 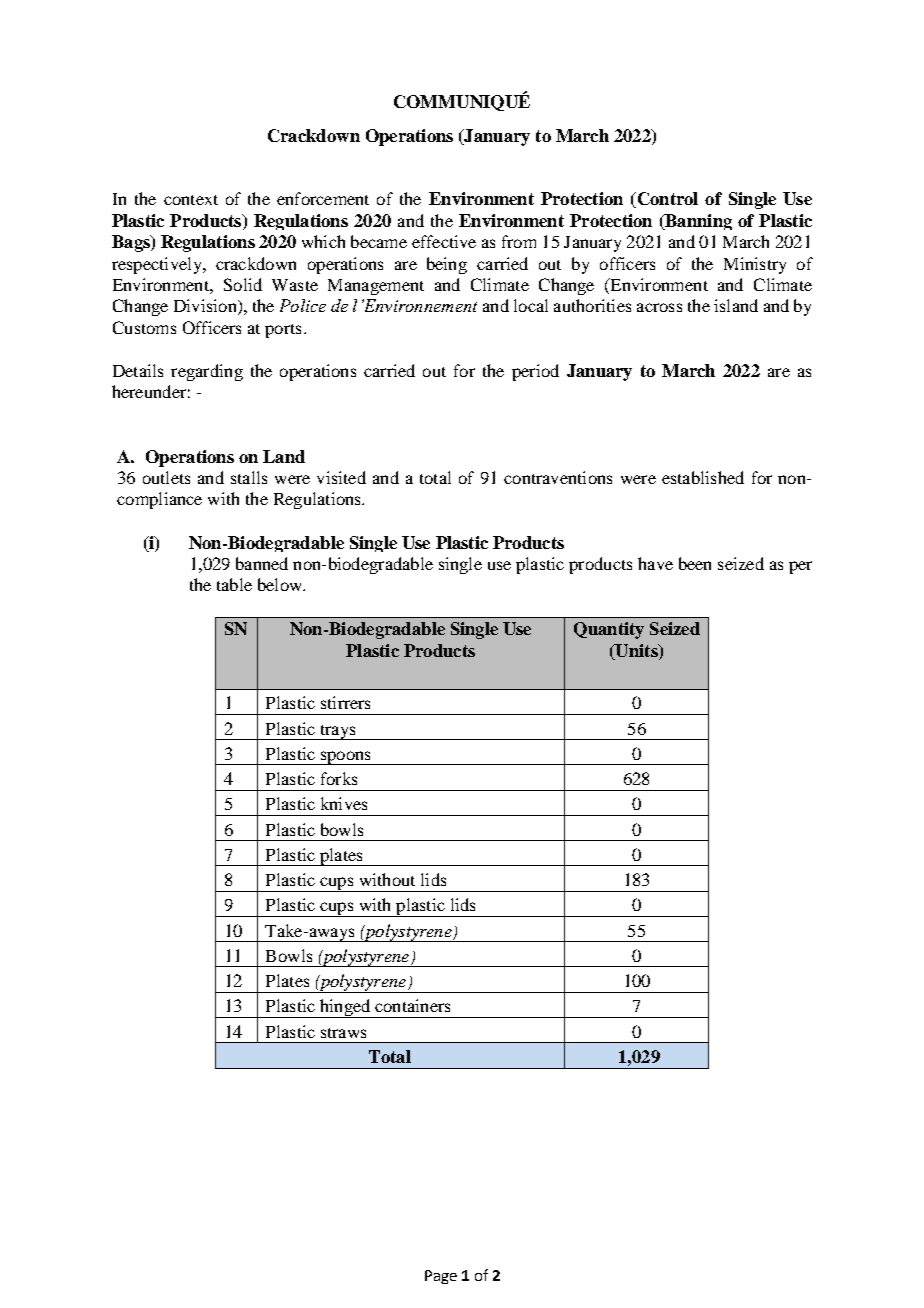 What do you see at coordinates (697, 222) in the image?
I see `Banning` at bounding box center [697, 222].
